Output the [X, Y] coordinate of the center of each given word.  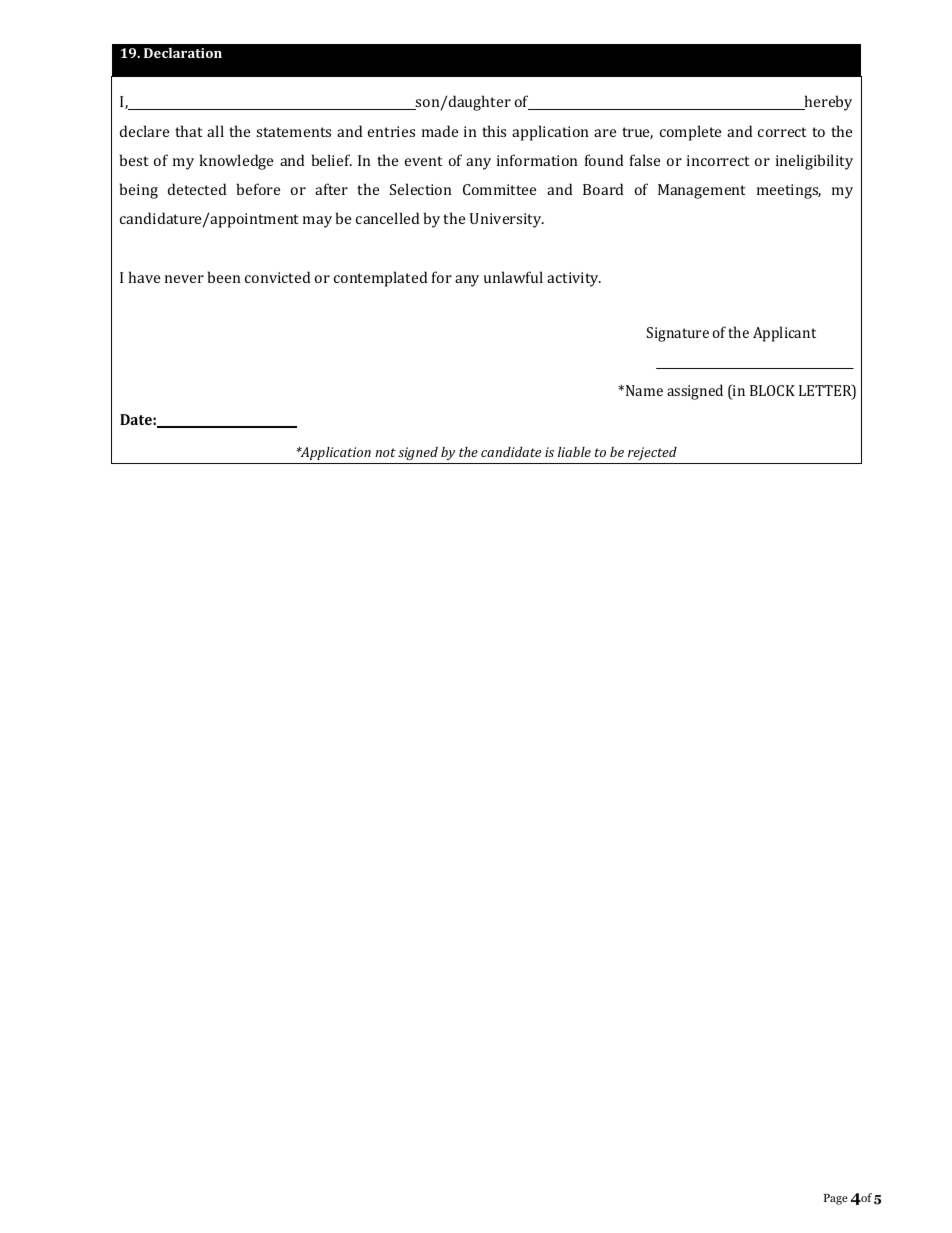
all [215, 131]
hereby [827, 103]
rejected [652, 455]
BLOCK [772, 390]
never [184, 279]
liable [574, 452]
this [494, 131]
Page [836, 1199]
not [385, 452]
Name [644, 390]
